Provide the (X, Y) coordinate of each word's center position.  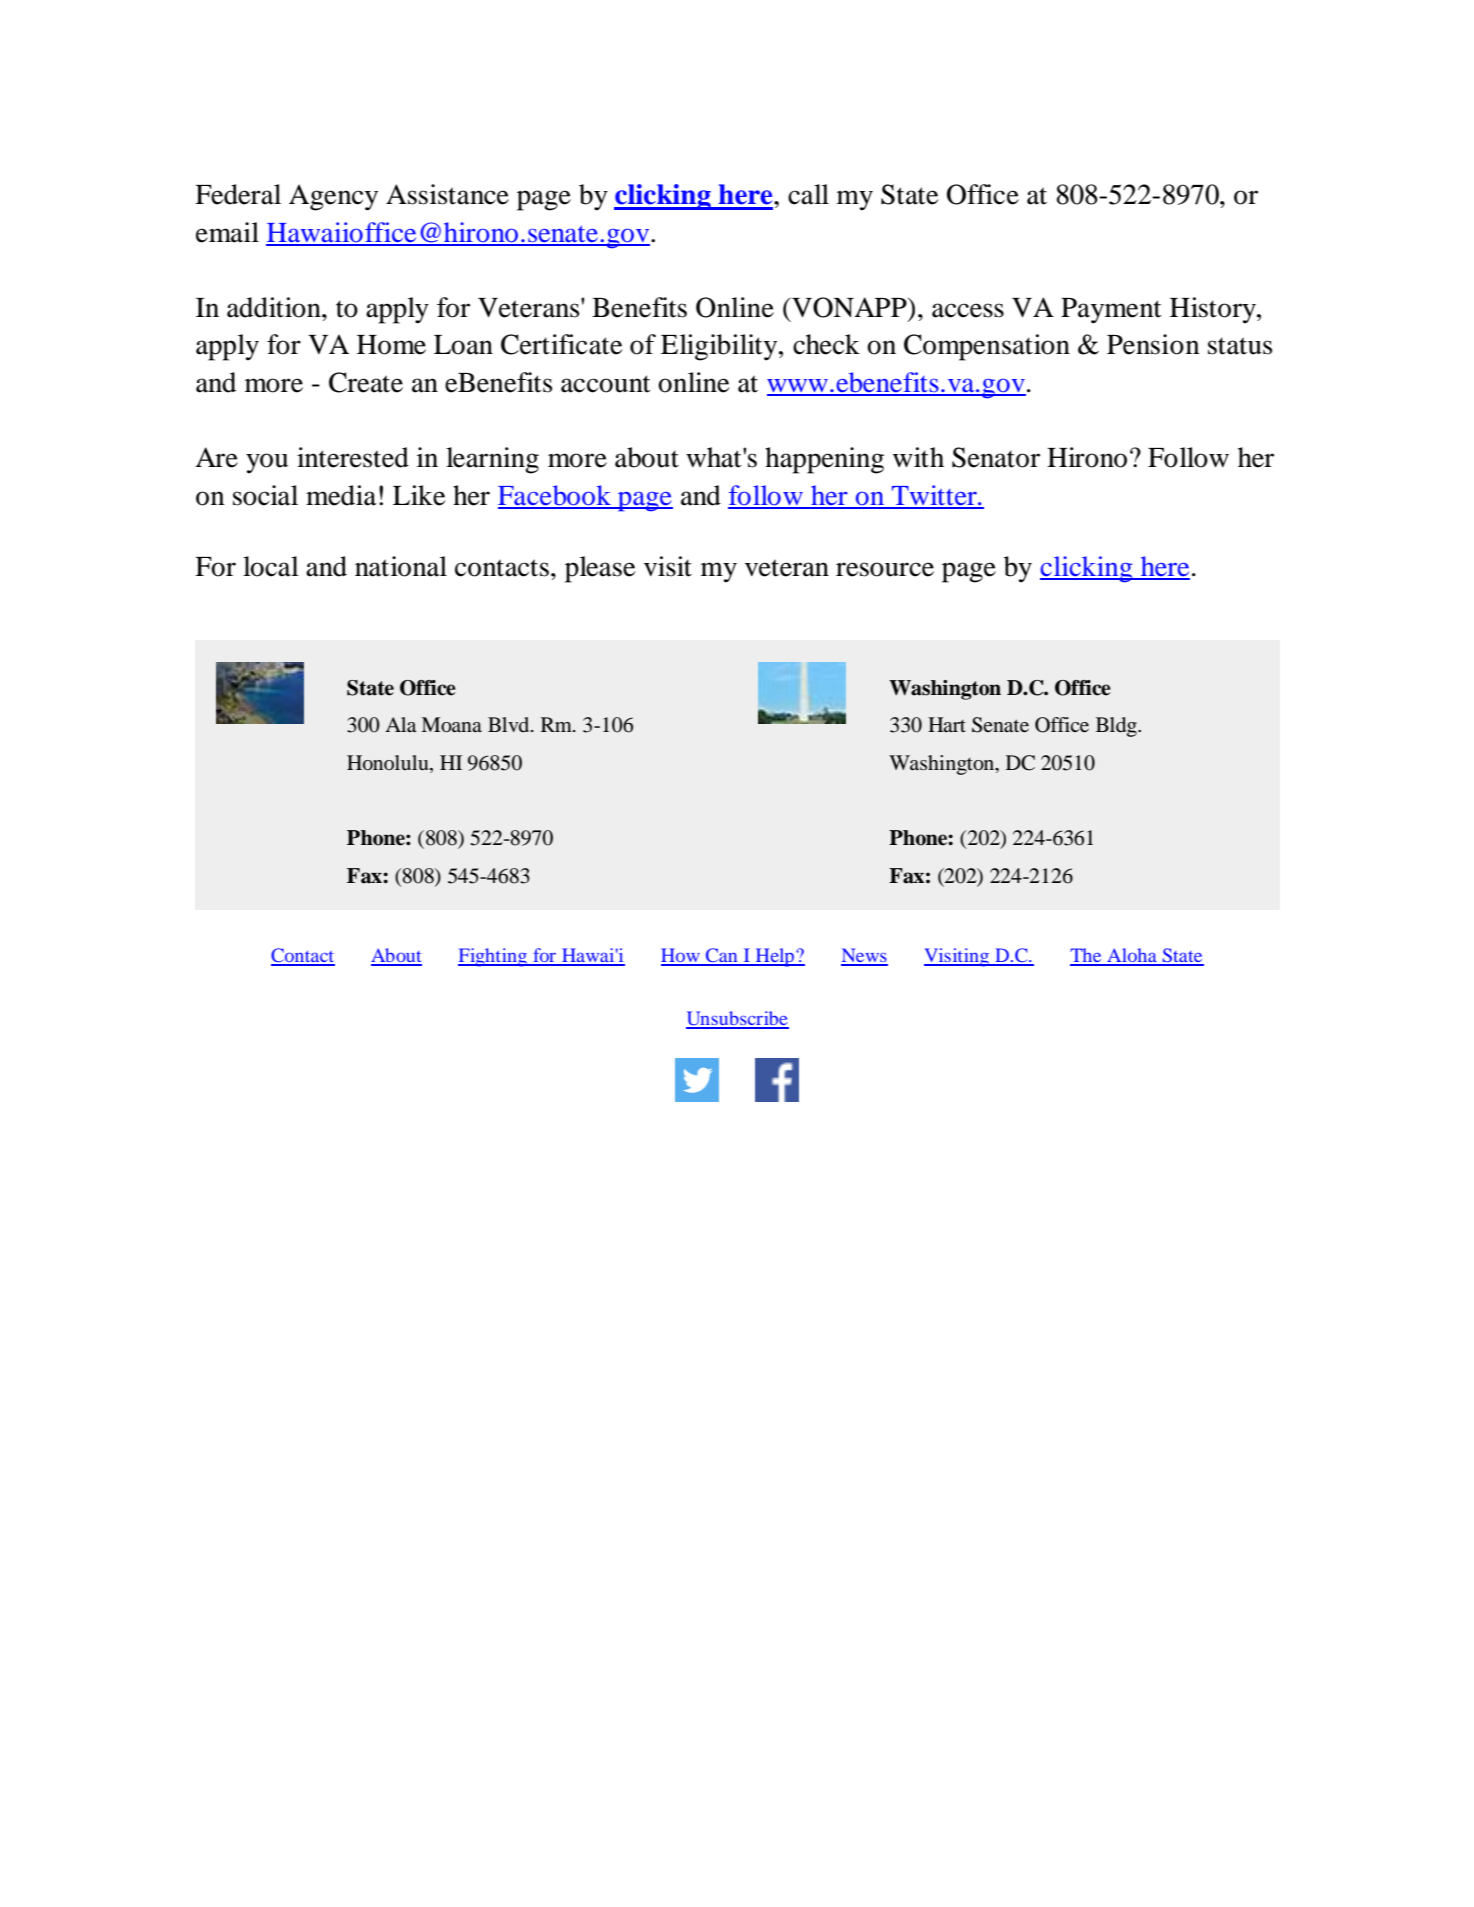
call (808, 194)
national (401, 566)
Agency (333, 197)
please (600, 569)
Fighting (493, 957)
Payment (1111, 311)
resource (885, 569)
